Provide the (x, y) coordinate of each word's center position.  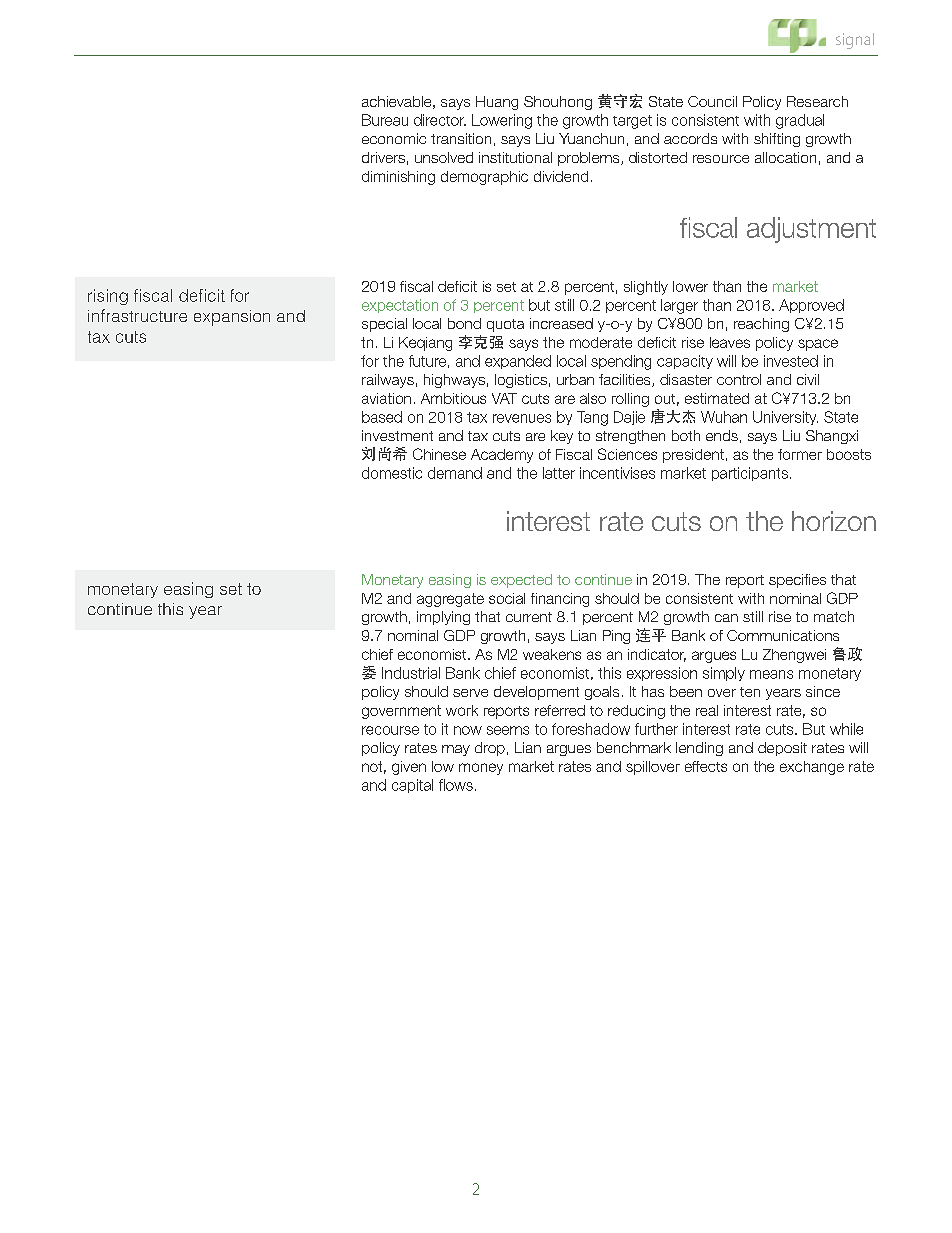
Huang (497, 103)
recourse (390, 730)
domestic (392, 473)
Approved (811, 306)
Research (817, 101)
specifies (797, 581)
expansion (232, 318)
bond (464, 323)
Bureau (385, 120)
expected (521, 581)
